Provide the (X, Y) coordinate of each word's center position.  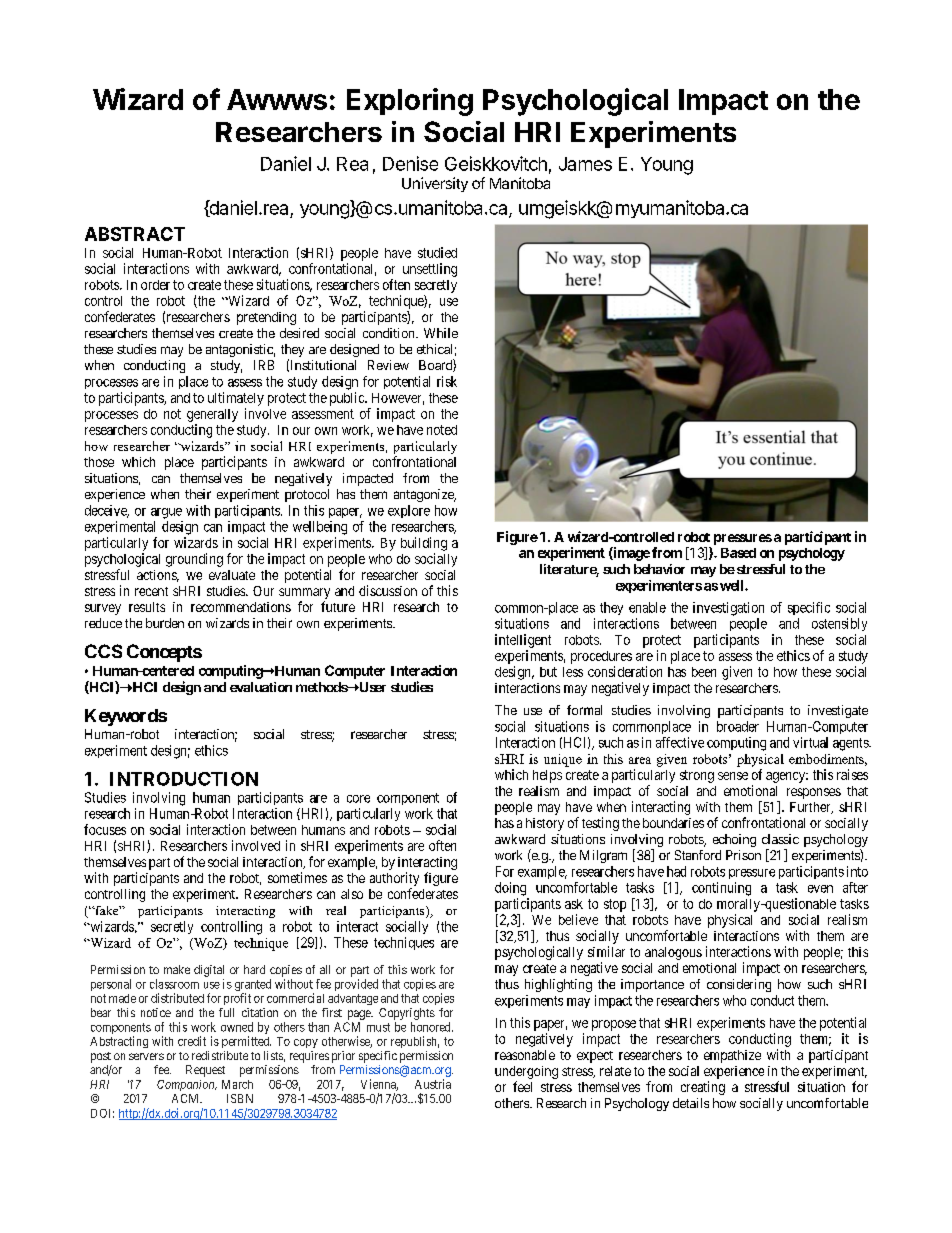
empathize (732, 1056)
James (585, 164)
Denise (410, 163)
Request (205, 1071)
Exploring (410, 102)
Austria (433, 1084)
